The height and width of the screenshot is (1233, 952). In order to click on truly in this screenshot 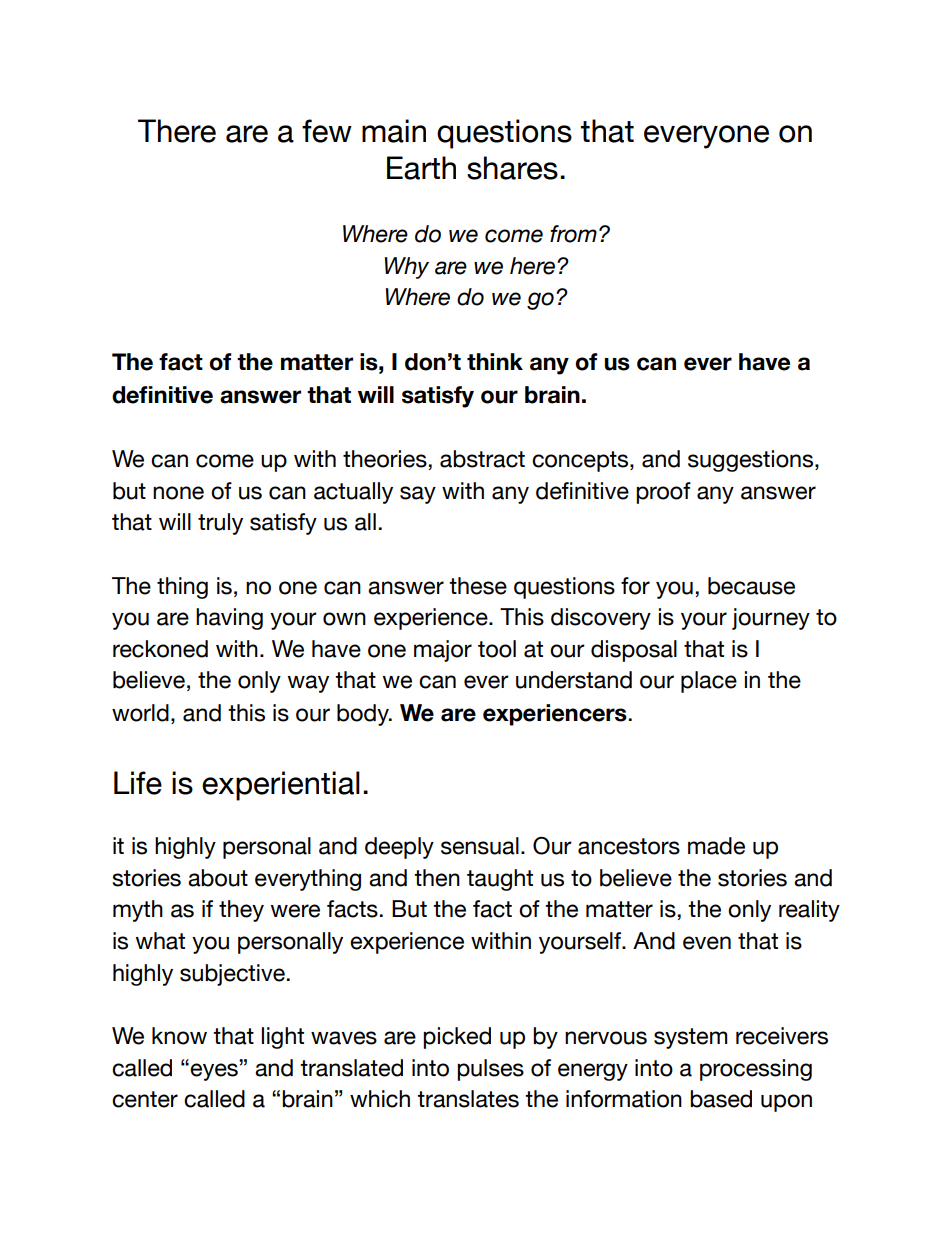, I will do `click(220, 524)`.
